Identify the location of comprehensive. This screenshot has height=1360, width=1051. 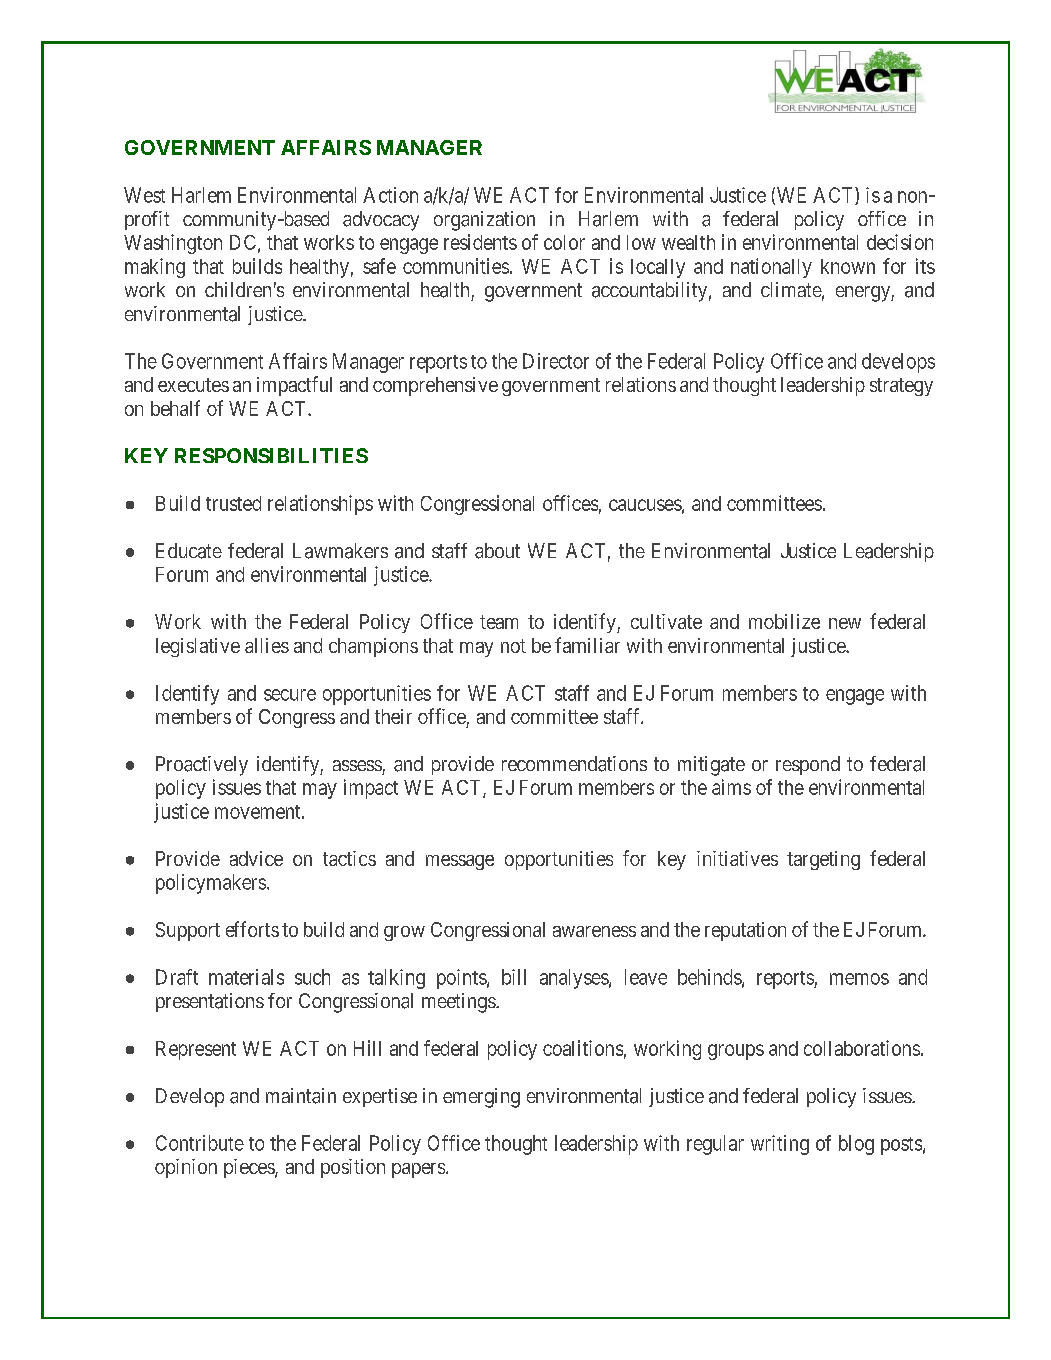
(435, 386).
